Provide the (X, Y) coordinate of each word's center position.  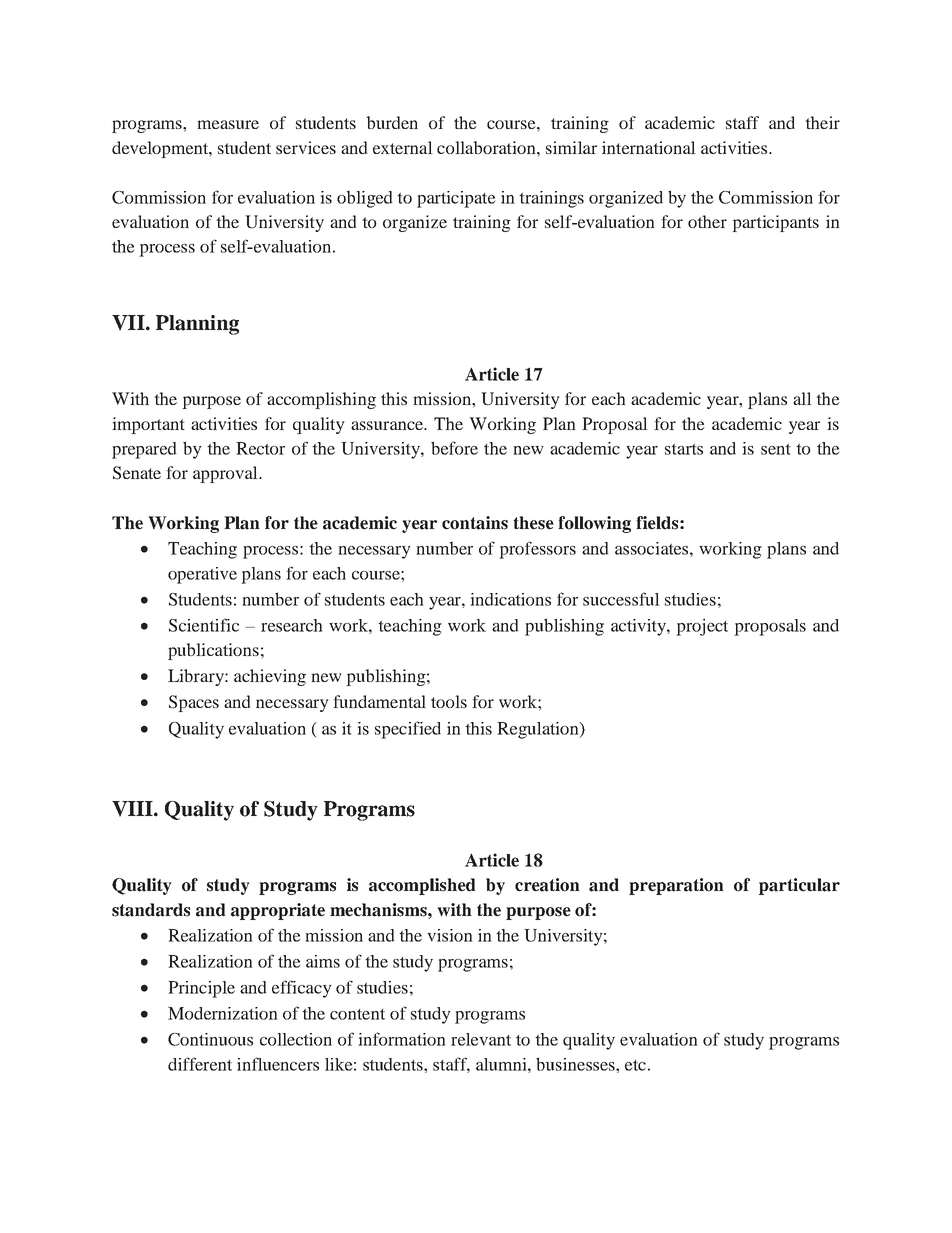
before (454, 448)
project (702, 627)
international (649, 147)
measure (228, 124)
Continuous (210, 1039)
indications (510, 599)
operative (202, 575)
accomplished (422, 886)
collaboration (487, 147)
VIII (133, 809)
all (802, 398)
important (148, 425)
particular (799, 886)
